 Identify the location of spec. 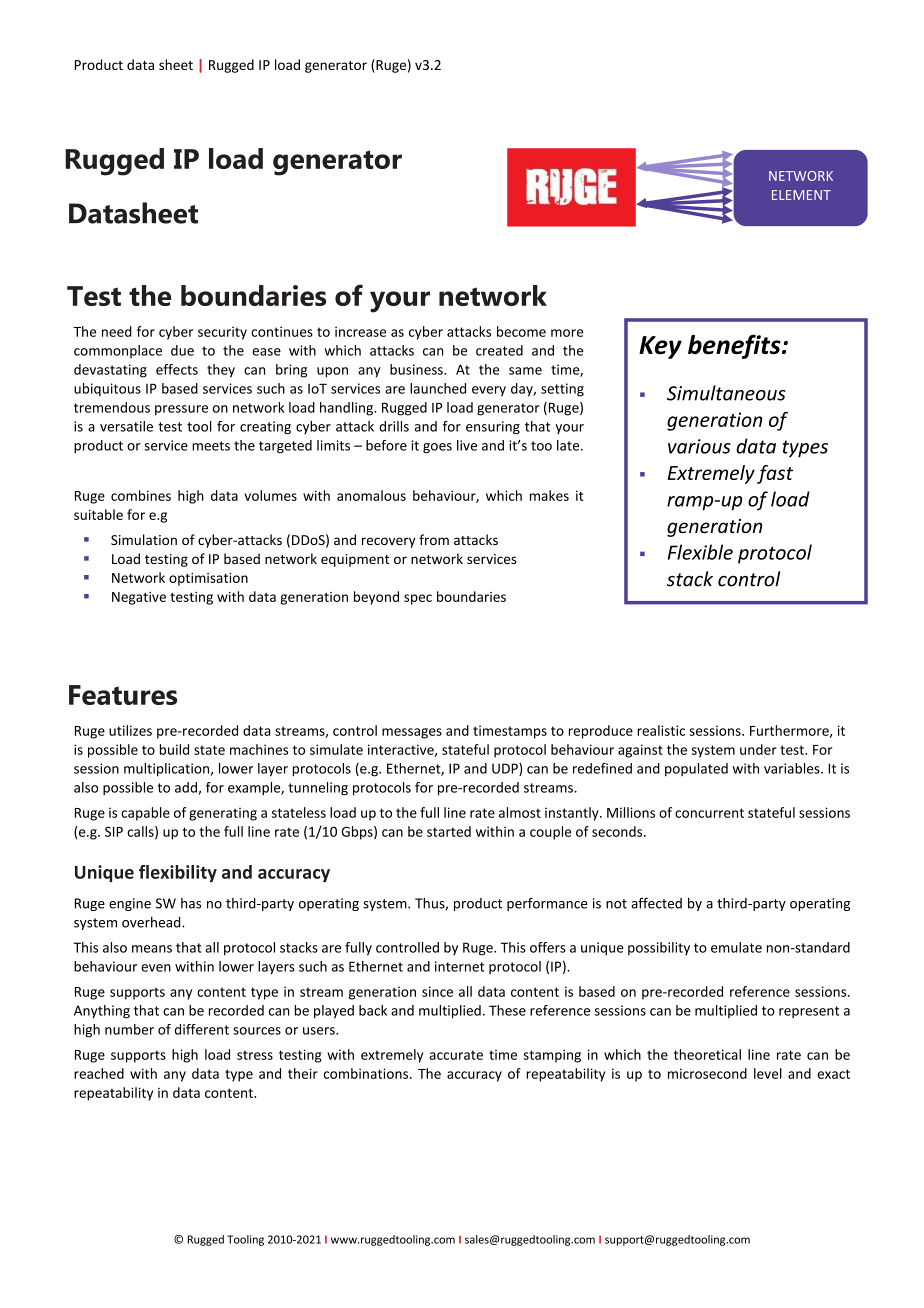
(418, 599).
